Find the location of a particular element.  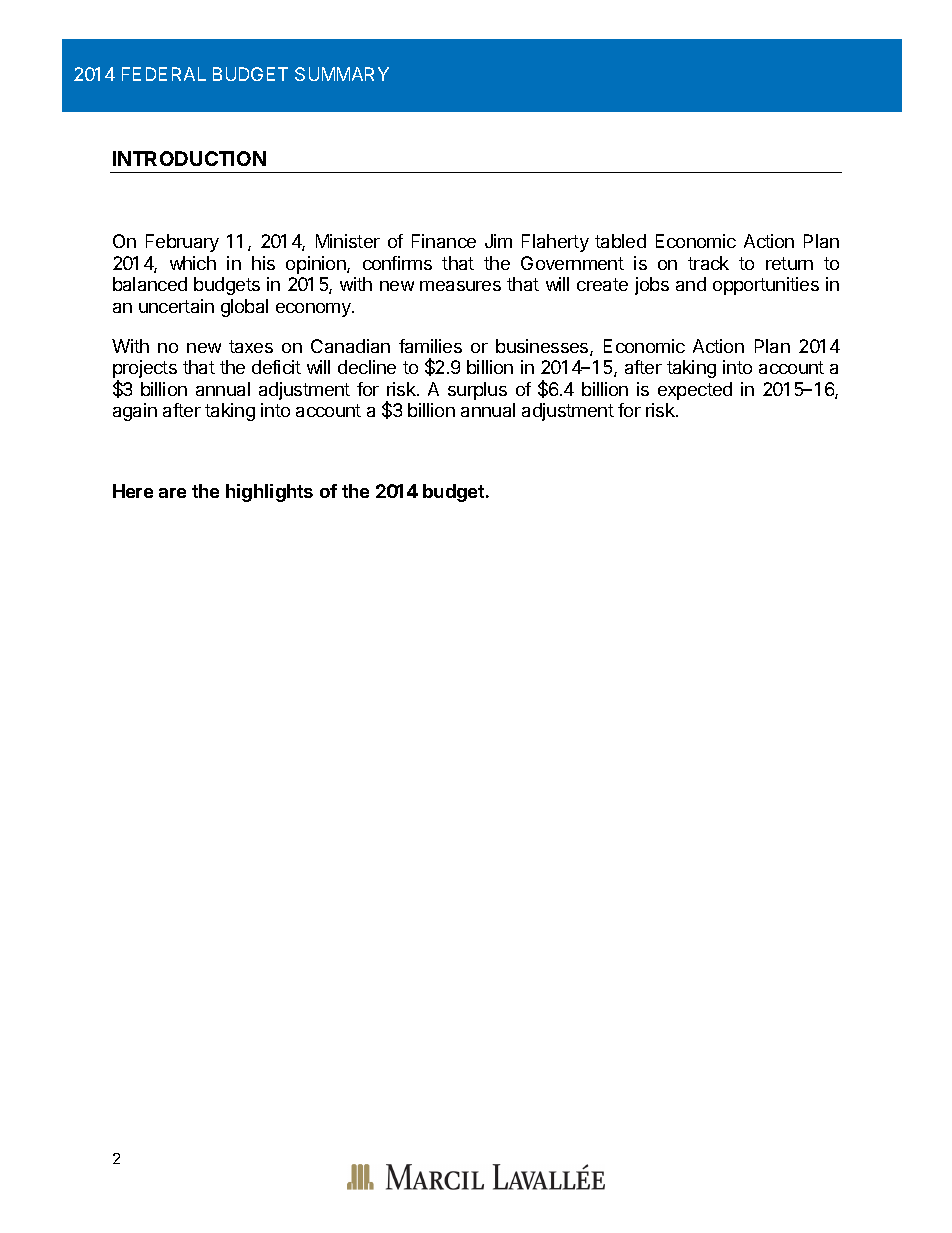

SUMMARY is located at coordinates (342, 74).
